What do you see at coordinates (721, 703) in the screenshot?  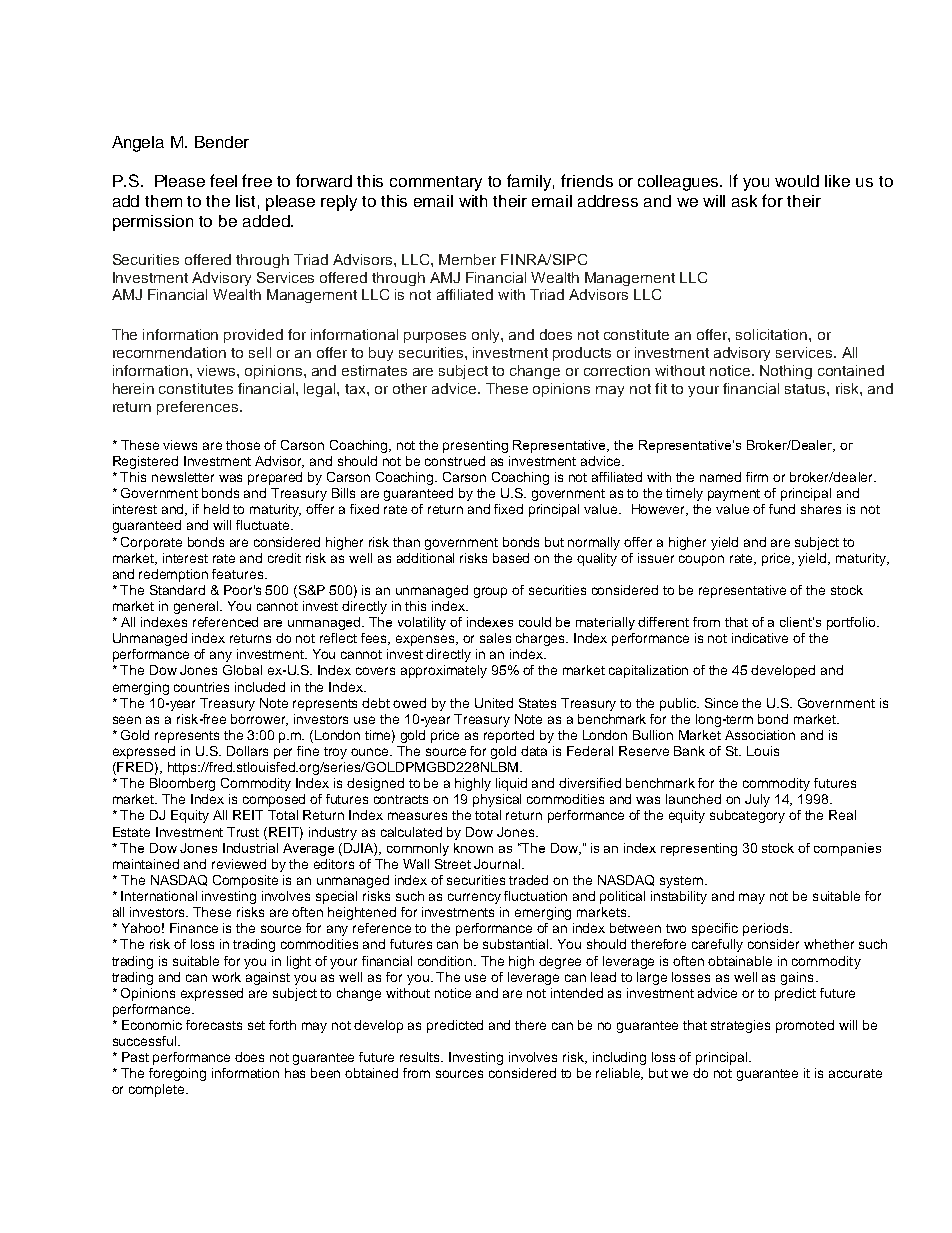 I see `Since` at bounding box center [721, 703].
